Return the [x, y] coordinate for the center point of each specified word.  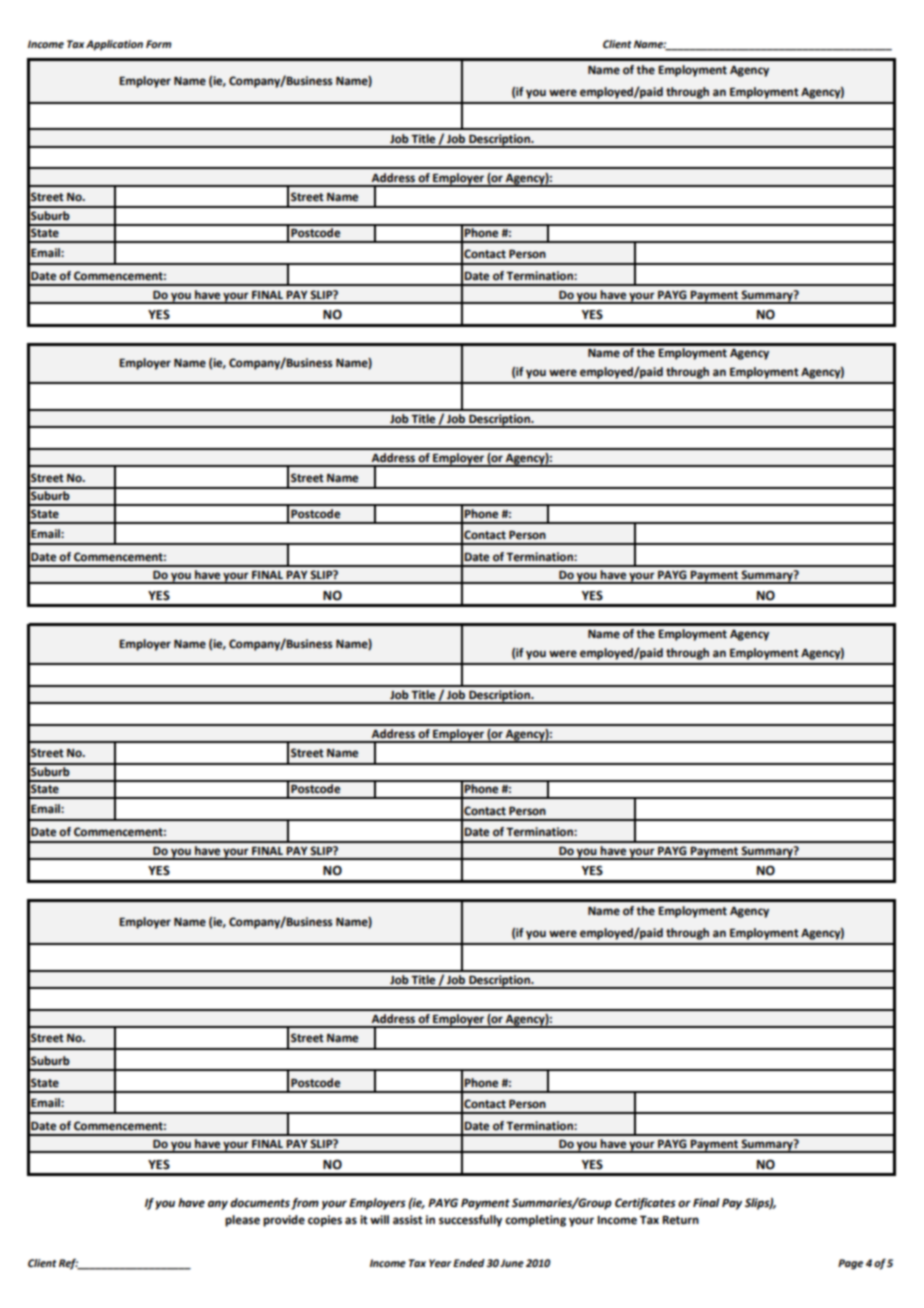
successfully [470, 1221]
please [242, 1221]
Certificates [645, 1204]
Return [680, 1220]
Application [114, 45]
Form [158, 44]
